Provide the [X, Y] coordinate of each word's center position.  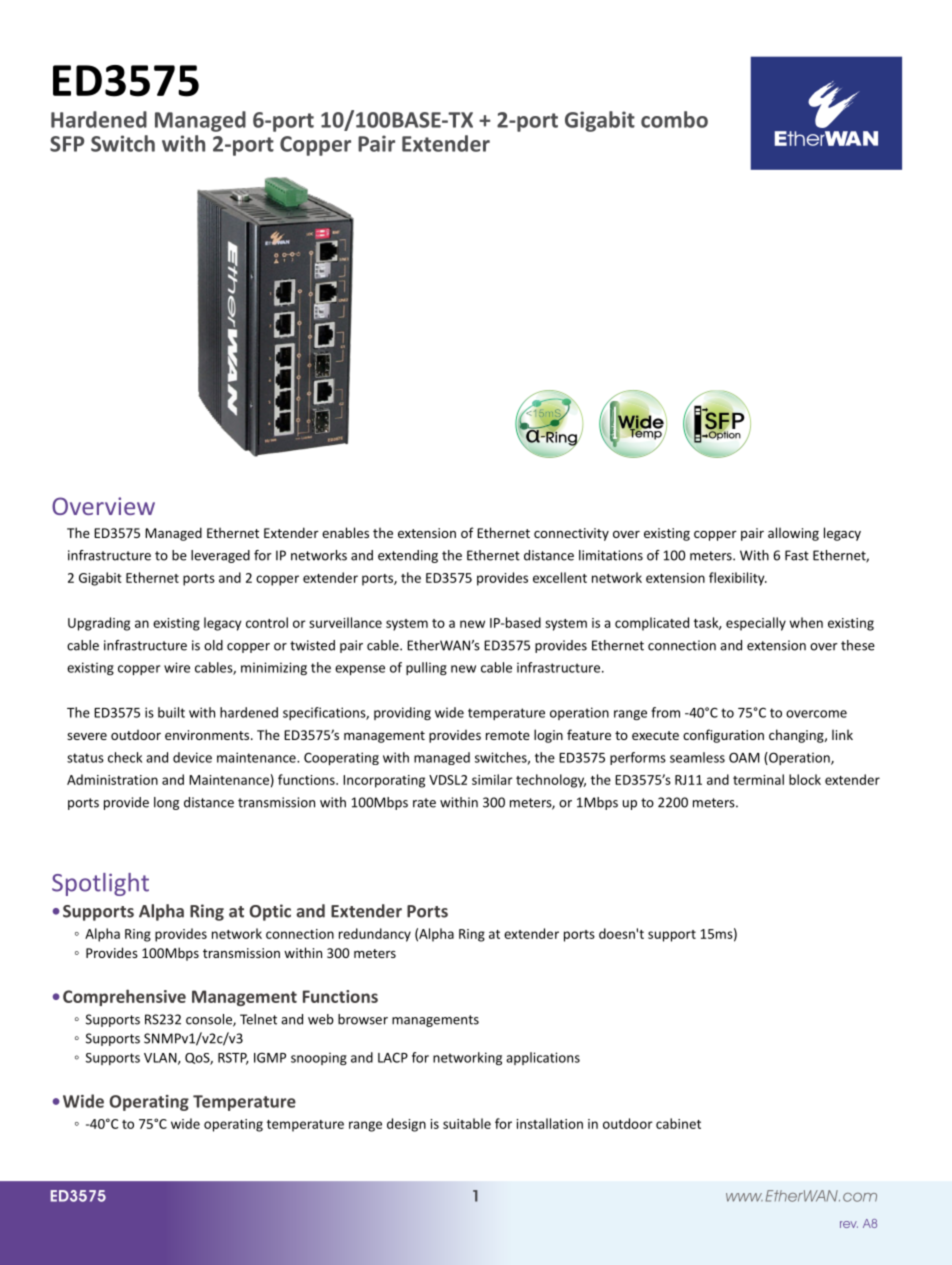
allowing [793, 534]
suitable [467, 1123]
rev [849, 1224]
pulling [426, 668]
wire [177, 667]
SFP [67, 144]
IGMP [270, 1057]
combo [674, 119]
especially [756, 624]
